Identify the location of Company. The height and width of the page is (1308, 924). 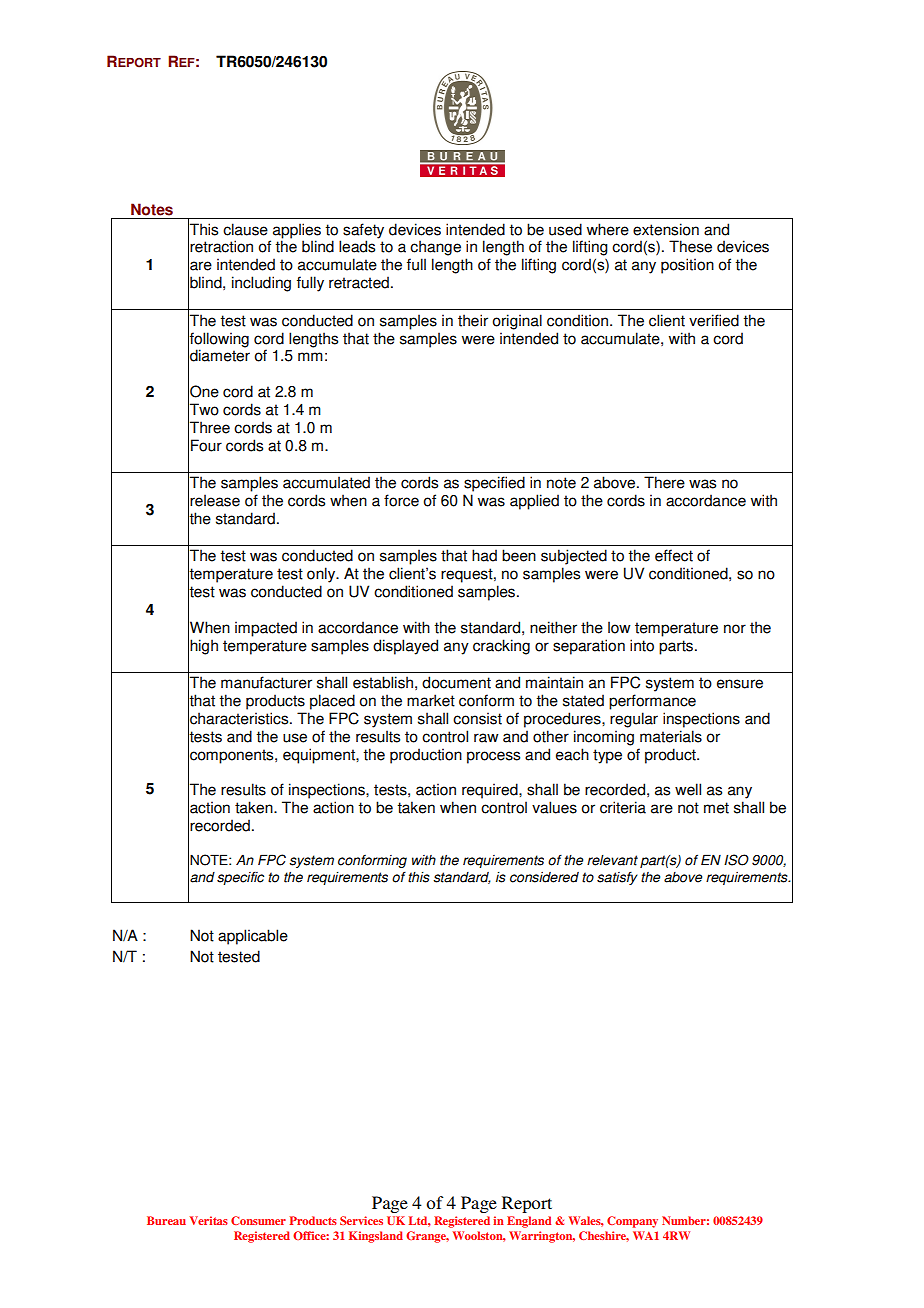
(632, 1222).
